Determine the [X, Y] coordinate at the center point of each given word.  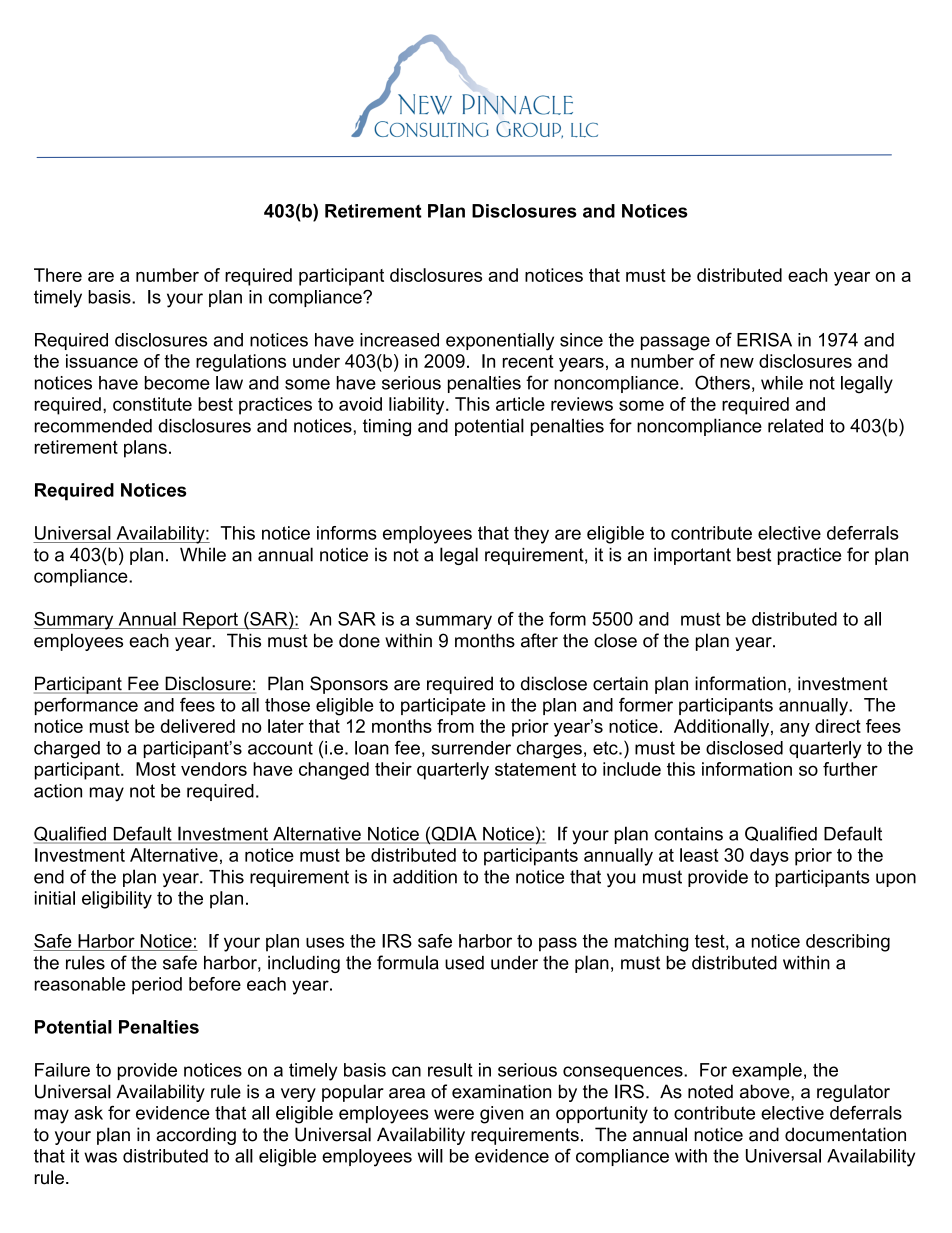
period [157, 986]
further [850, 769]
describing [848, 943]
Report [210, 620]
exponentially [500, 342]
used [464, 963]
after [539, 640]
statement [535, 769]
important [692, 556]
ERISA [764, 339]
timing [387, 428]
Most [156, 769]
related [795, 425]
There [58, 275]
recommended [93, 426]
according [196, 1136]
